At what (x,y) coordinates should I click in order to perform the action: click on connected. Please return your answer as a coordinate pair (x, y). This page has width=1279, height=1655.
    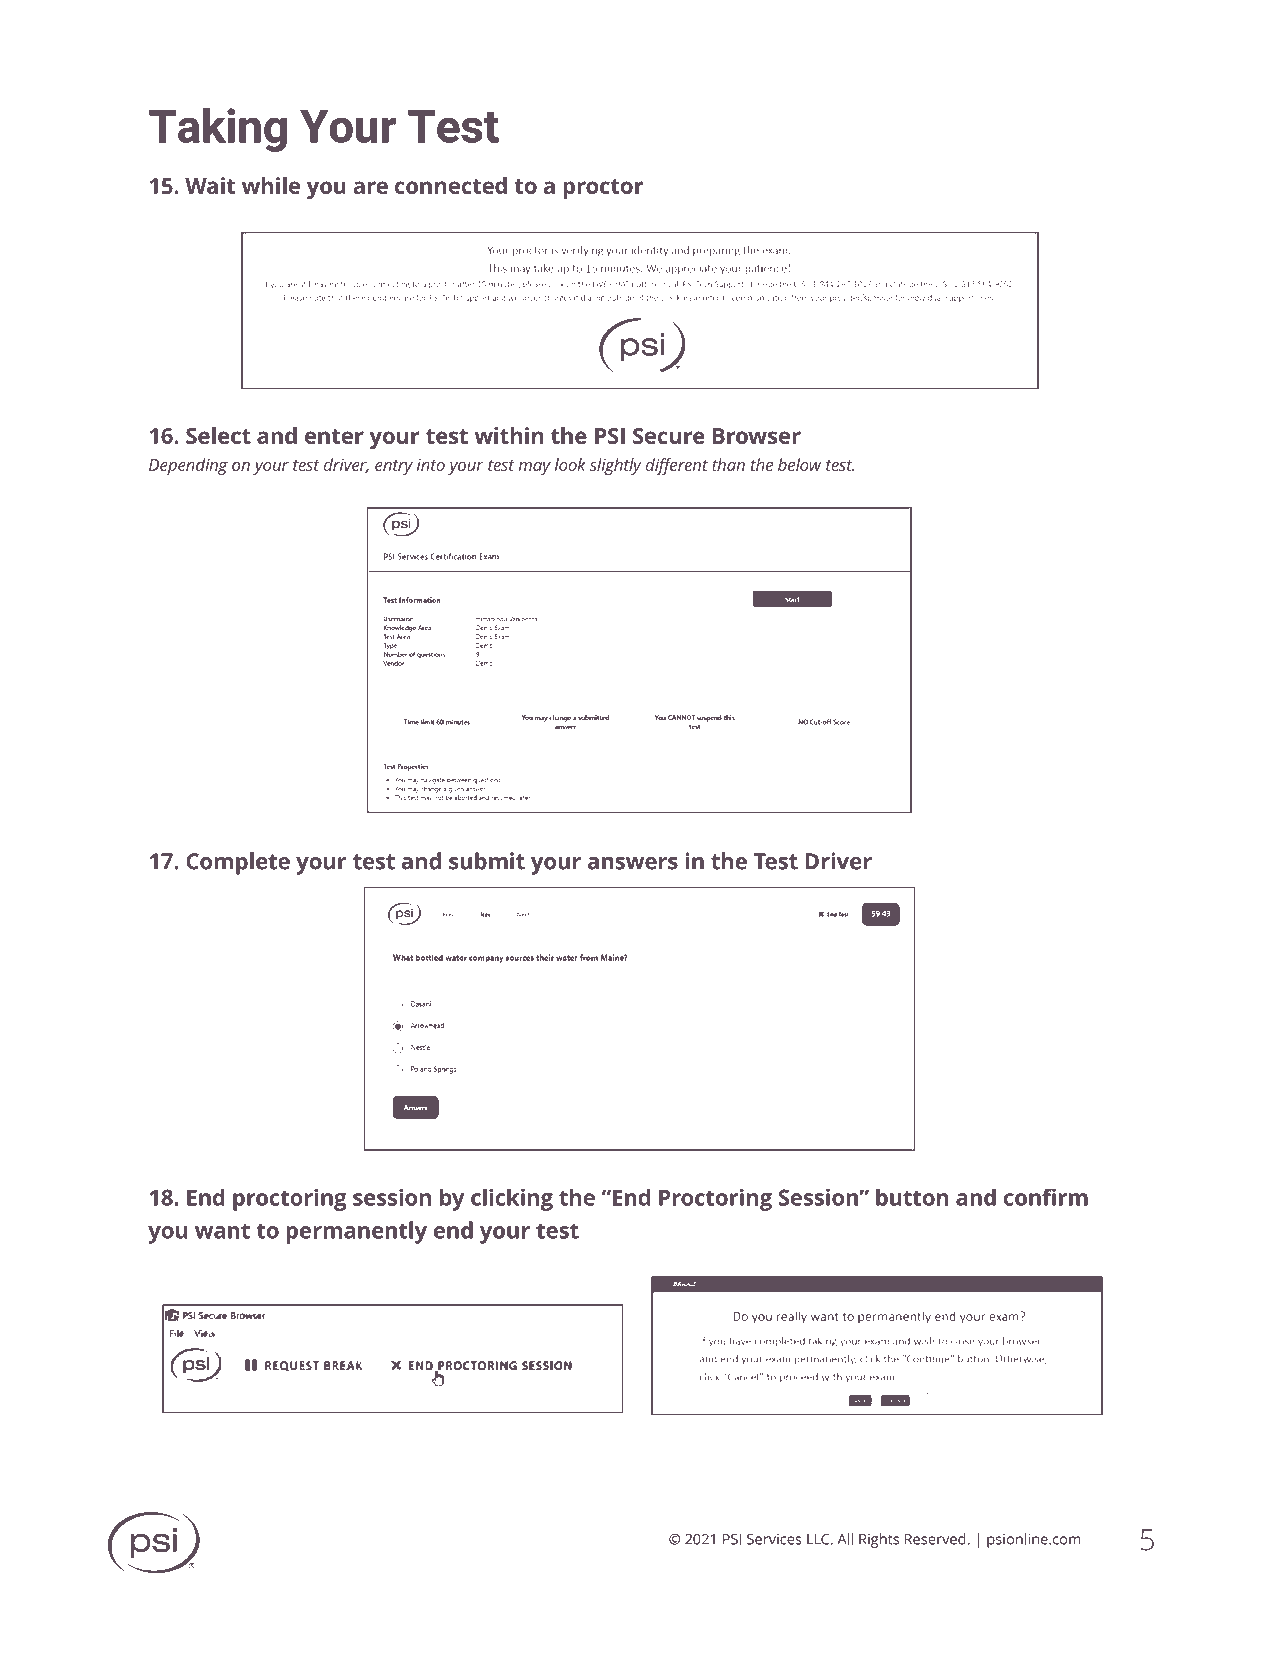
    Looking at the image, I should click on (451, 185).
